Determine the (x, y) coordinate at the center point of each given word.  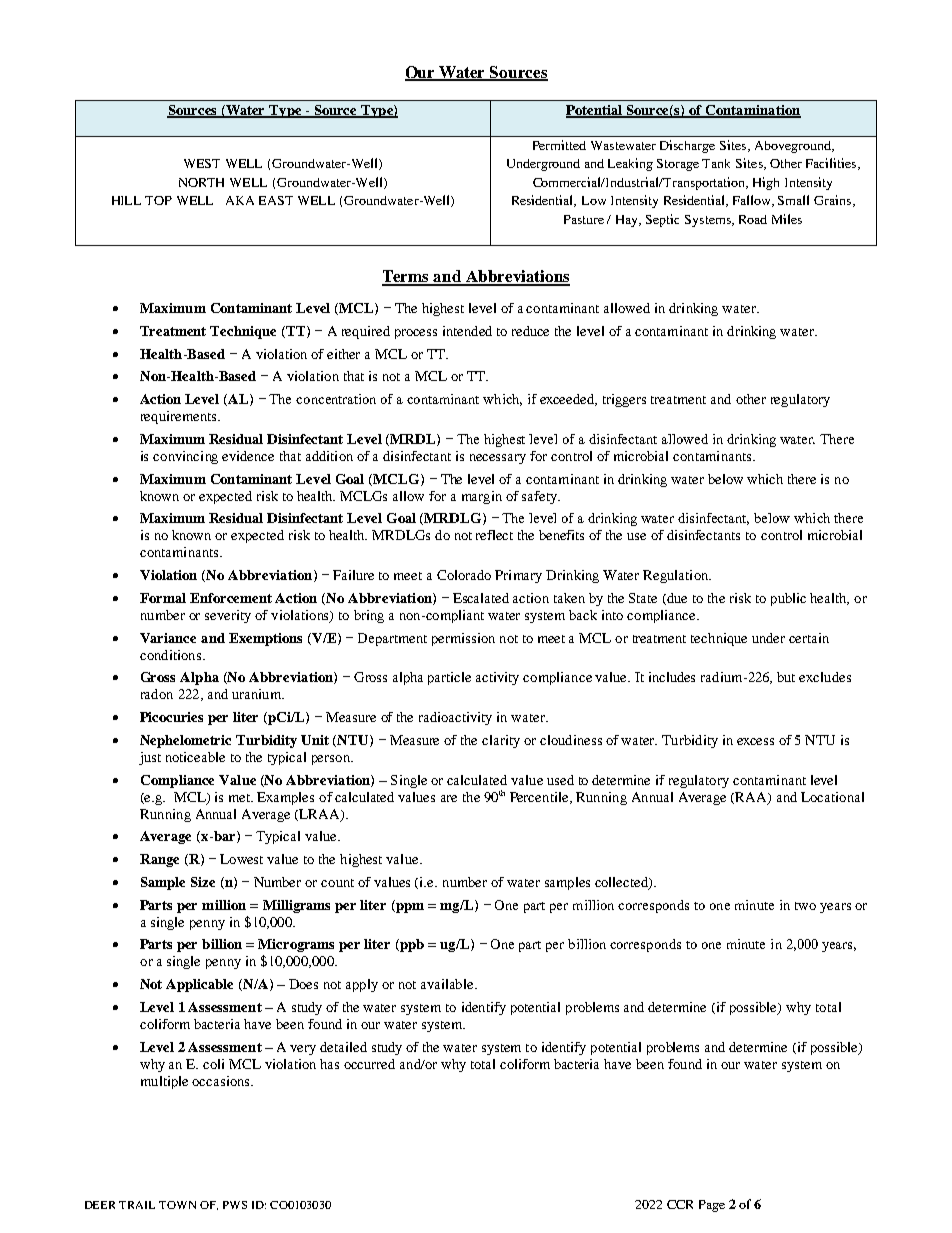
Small (793, 200)
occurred (369, 1064)
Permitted (559, 145)
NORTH (201, 182)
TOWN (177, 1205)
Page (712, 1206)
